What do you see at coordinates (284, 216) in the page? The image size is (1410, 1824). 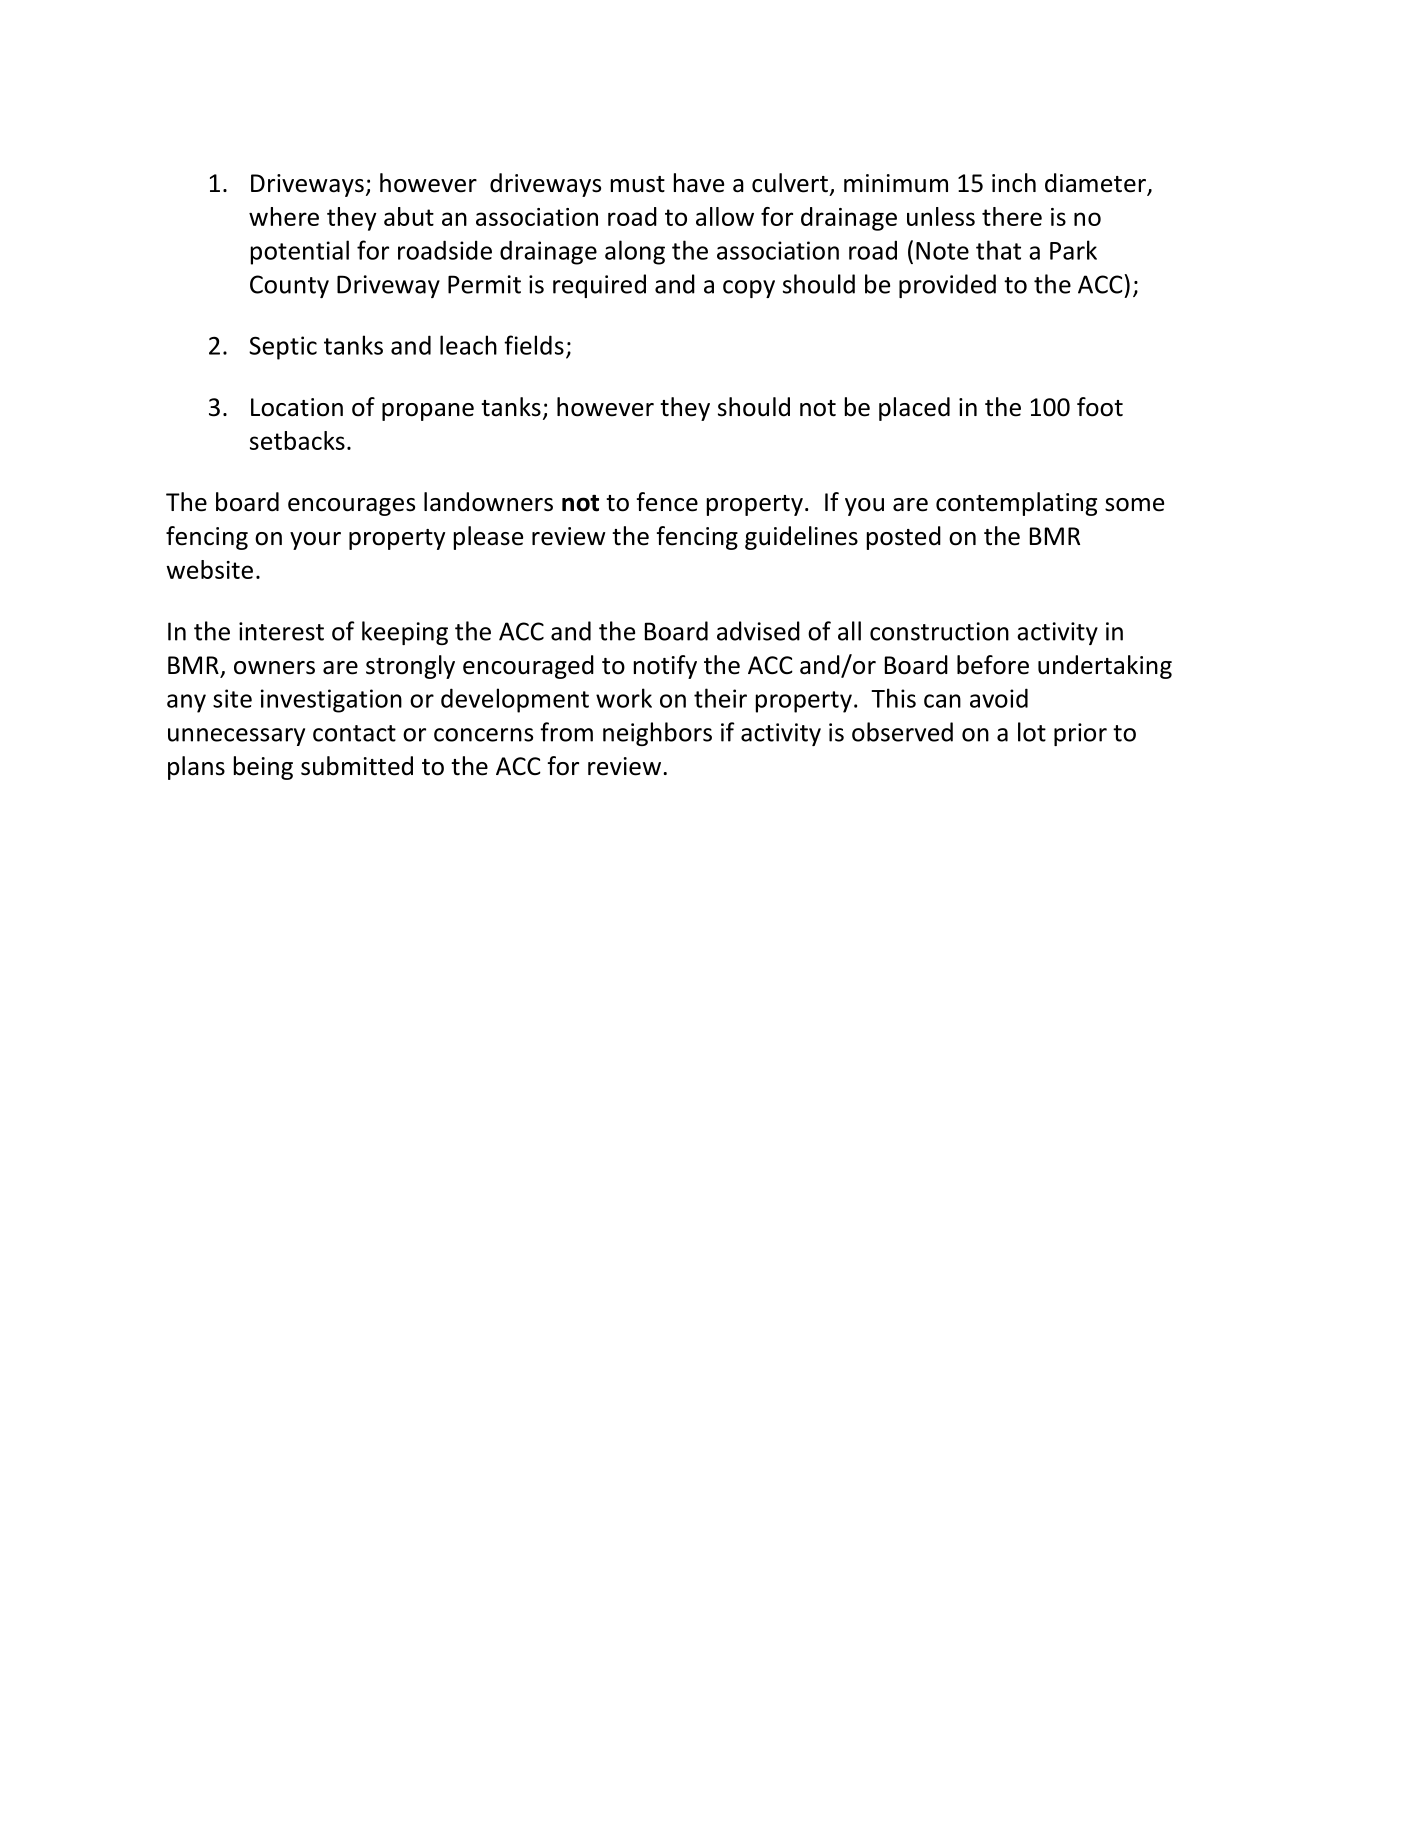 I see `where` at bounding box center [284, 216].
